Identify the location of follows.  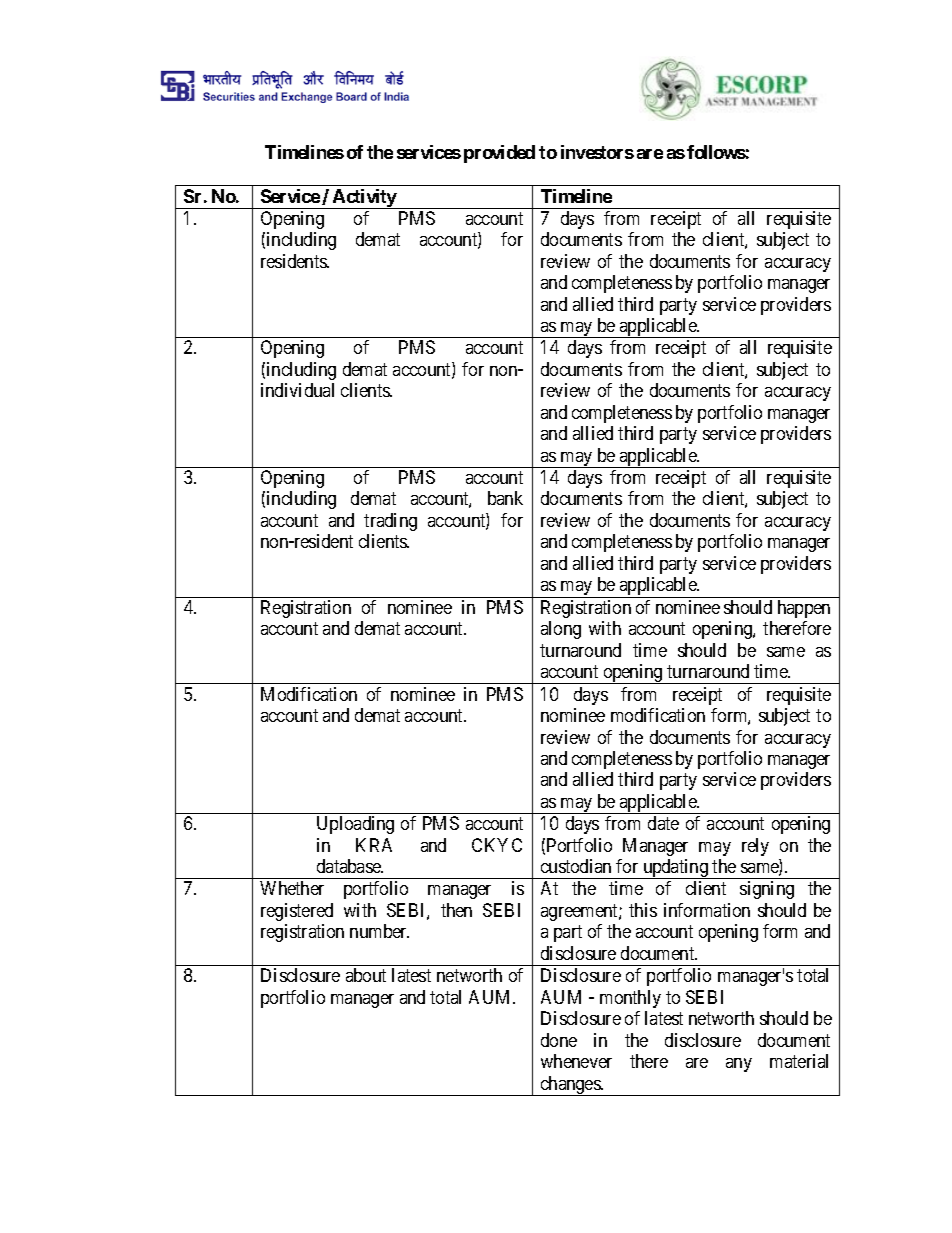
(716, 152).
